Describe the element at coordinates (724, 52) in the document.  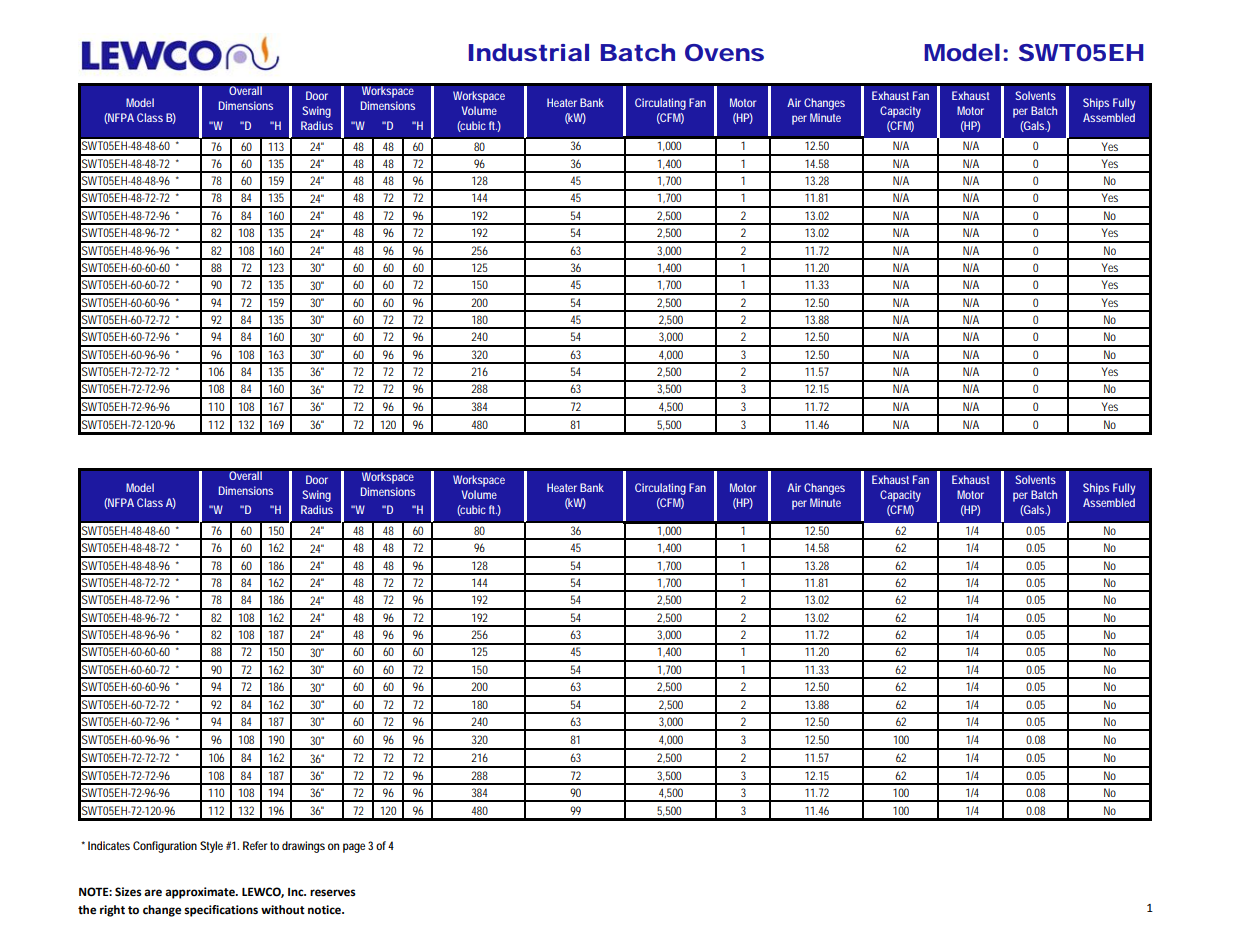
I see `Ovens` at that location.
